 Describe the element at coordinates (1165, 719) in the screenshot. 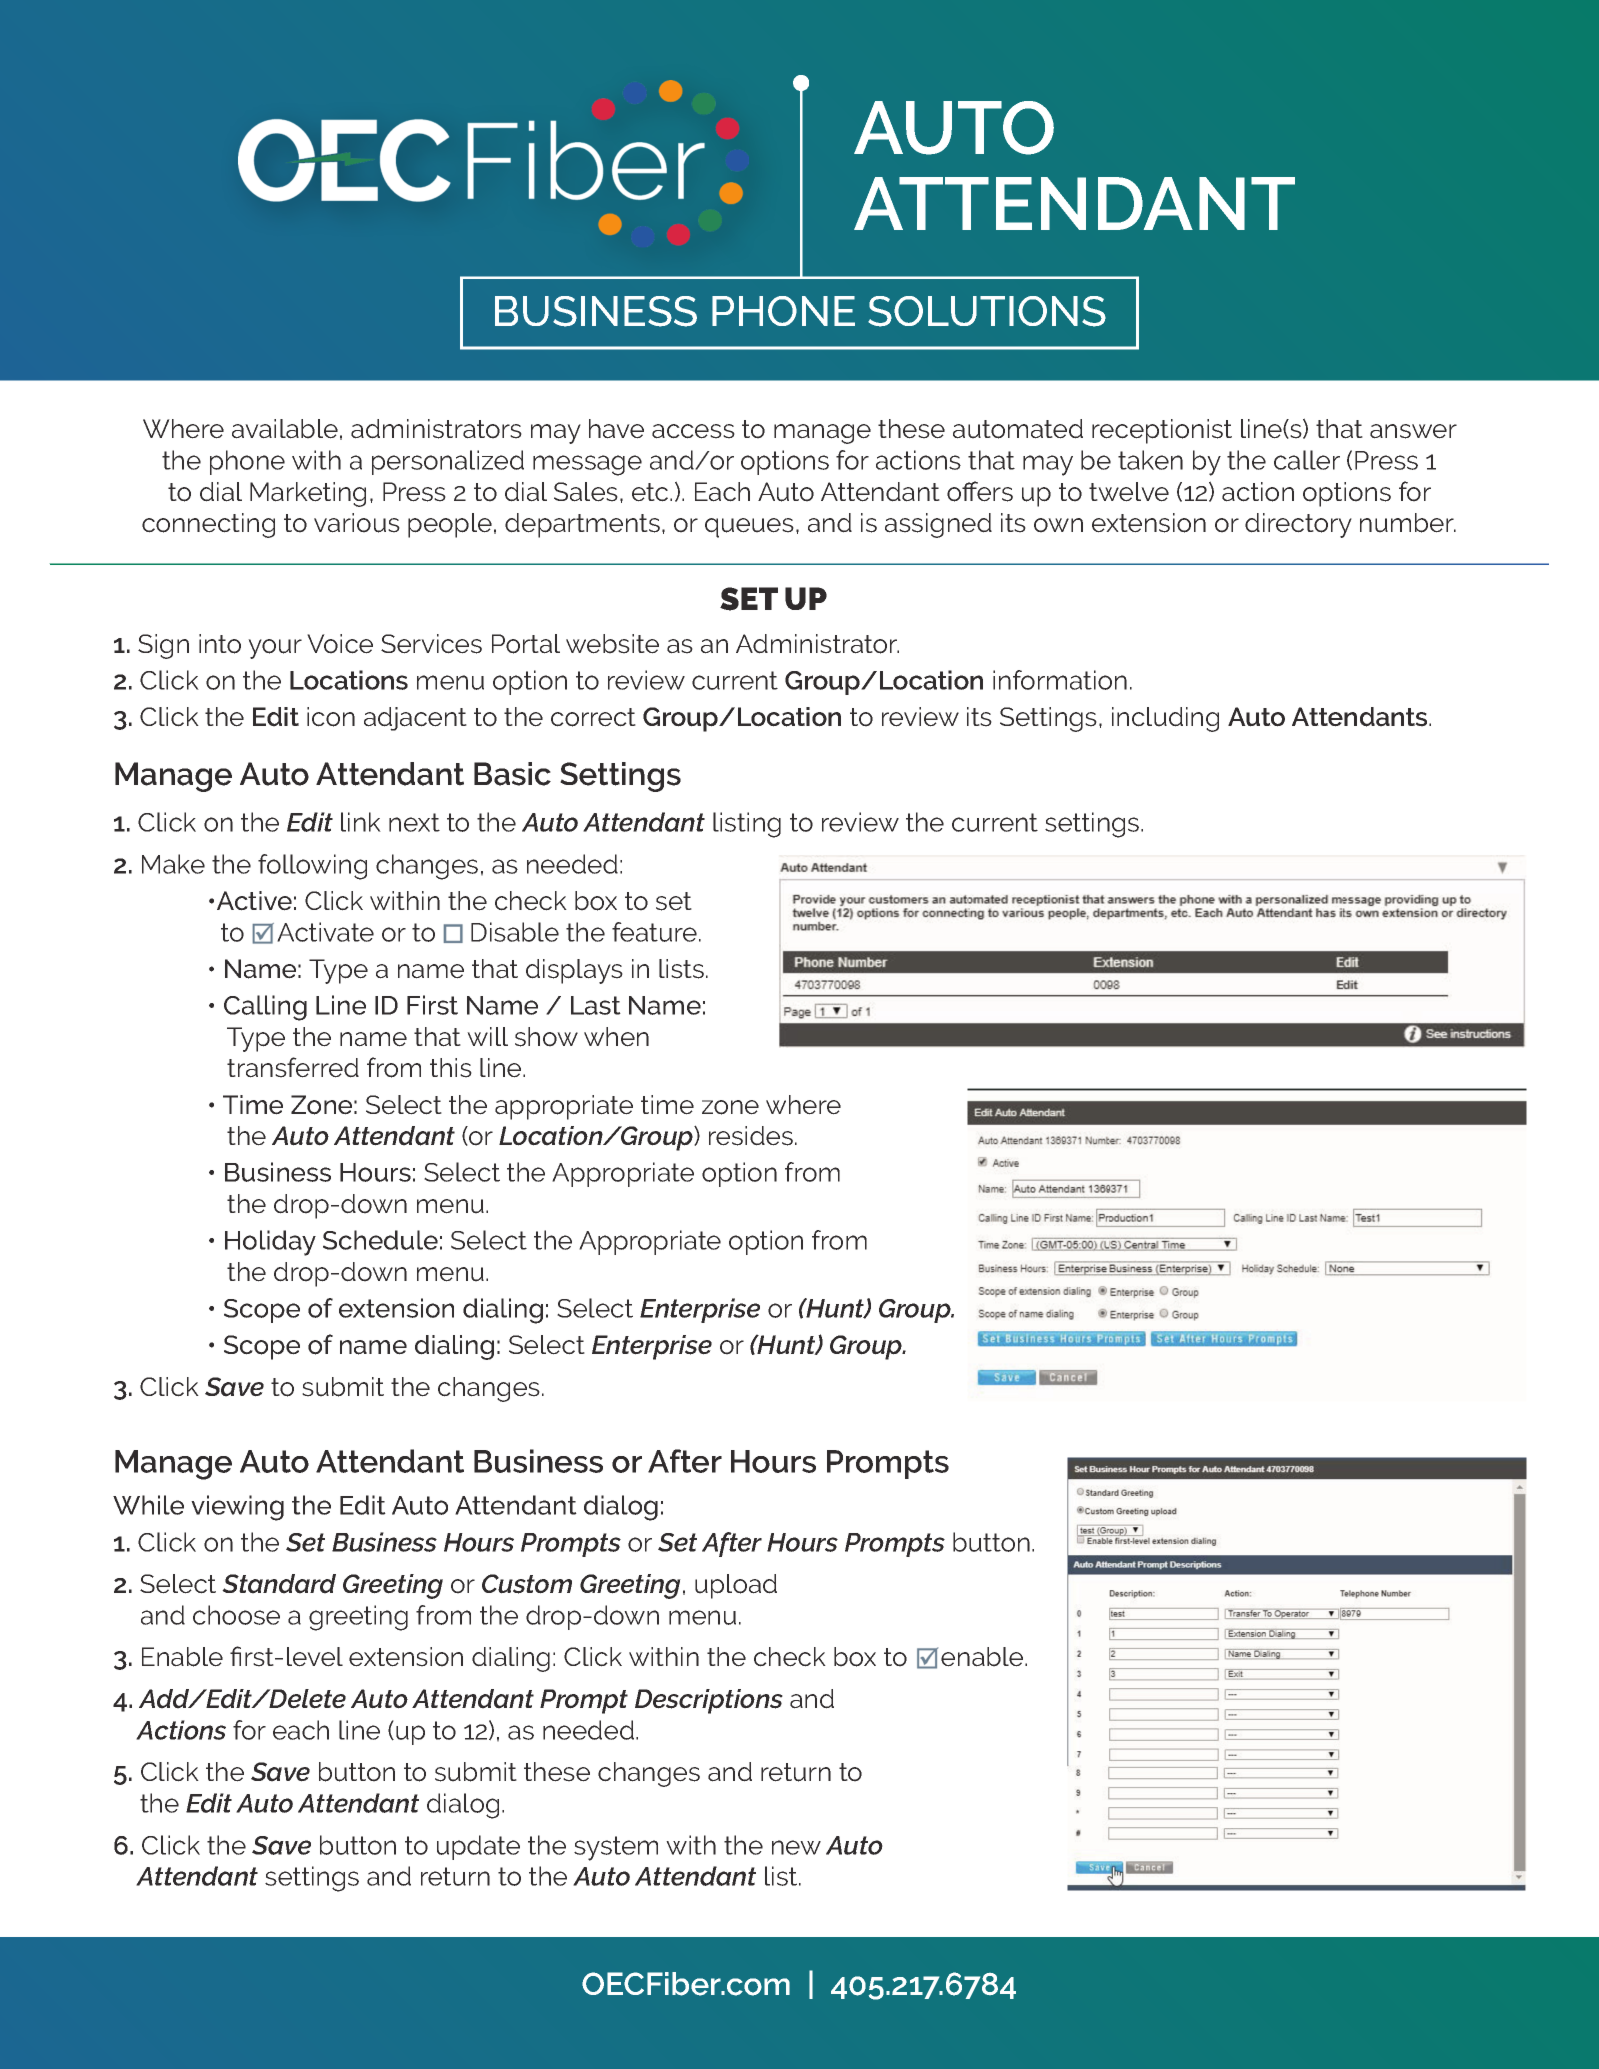

I see `including` at that location.
